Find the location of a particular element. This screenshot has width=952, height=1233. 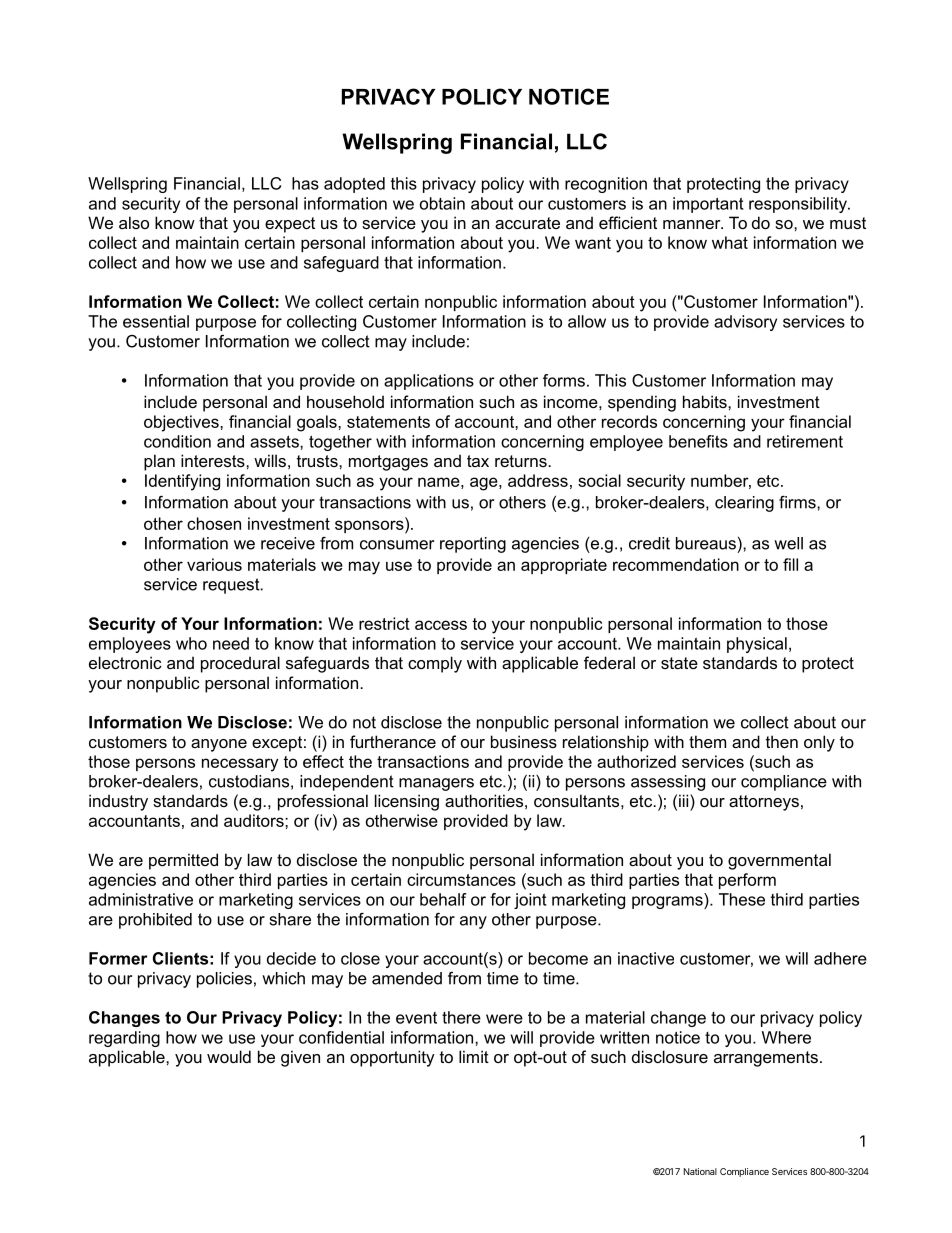

obtain is located at coordinates (442, 203).
